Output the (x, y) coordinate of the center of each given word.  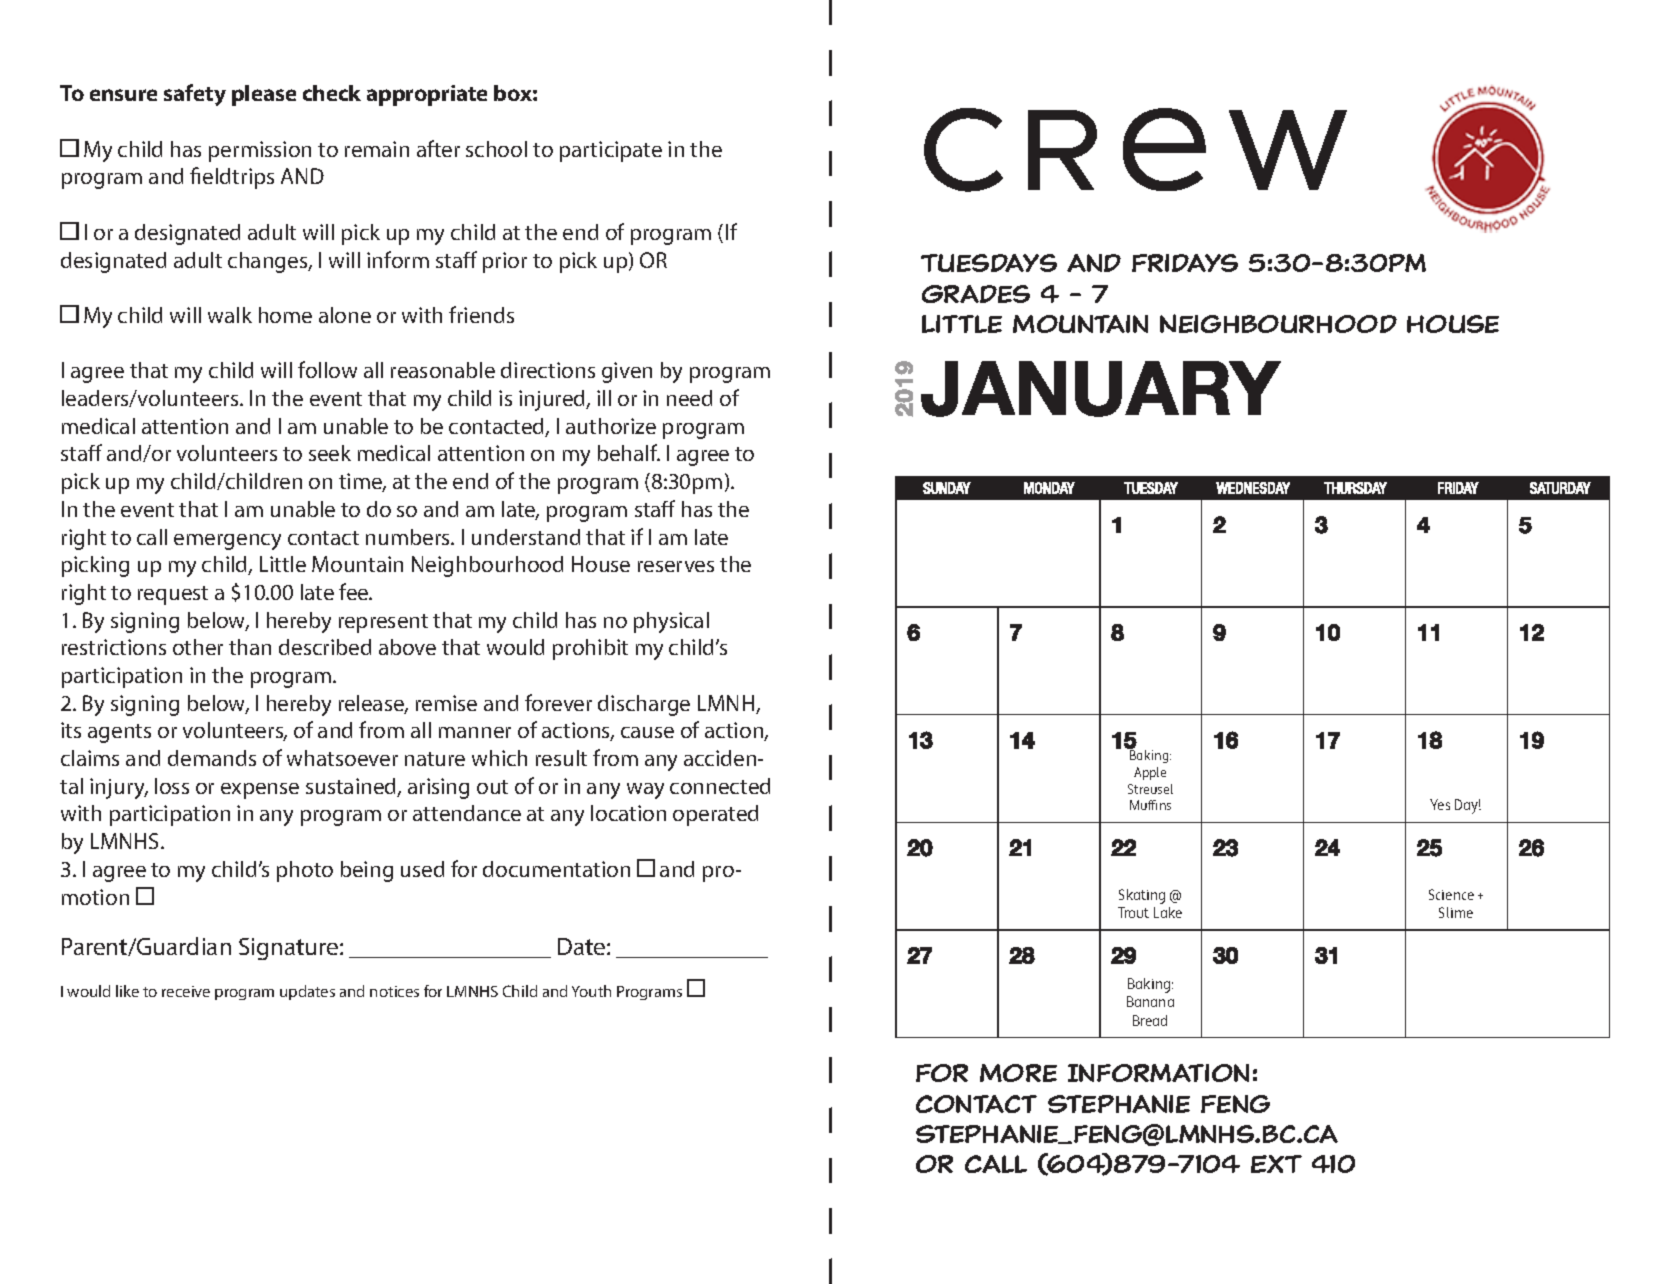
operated (715, 815)
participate (611, 151)
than (250, 647)
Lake (1168, 912)
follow (327, 369)
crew (1135, 150)
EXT (1276, 1164)
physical (671, 622)
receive (186, 991)
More (1018, 1073)
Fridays (1185, 263)
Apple (1150, 773)
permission (260, 151)
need (689, 398)
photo (305, 871)
